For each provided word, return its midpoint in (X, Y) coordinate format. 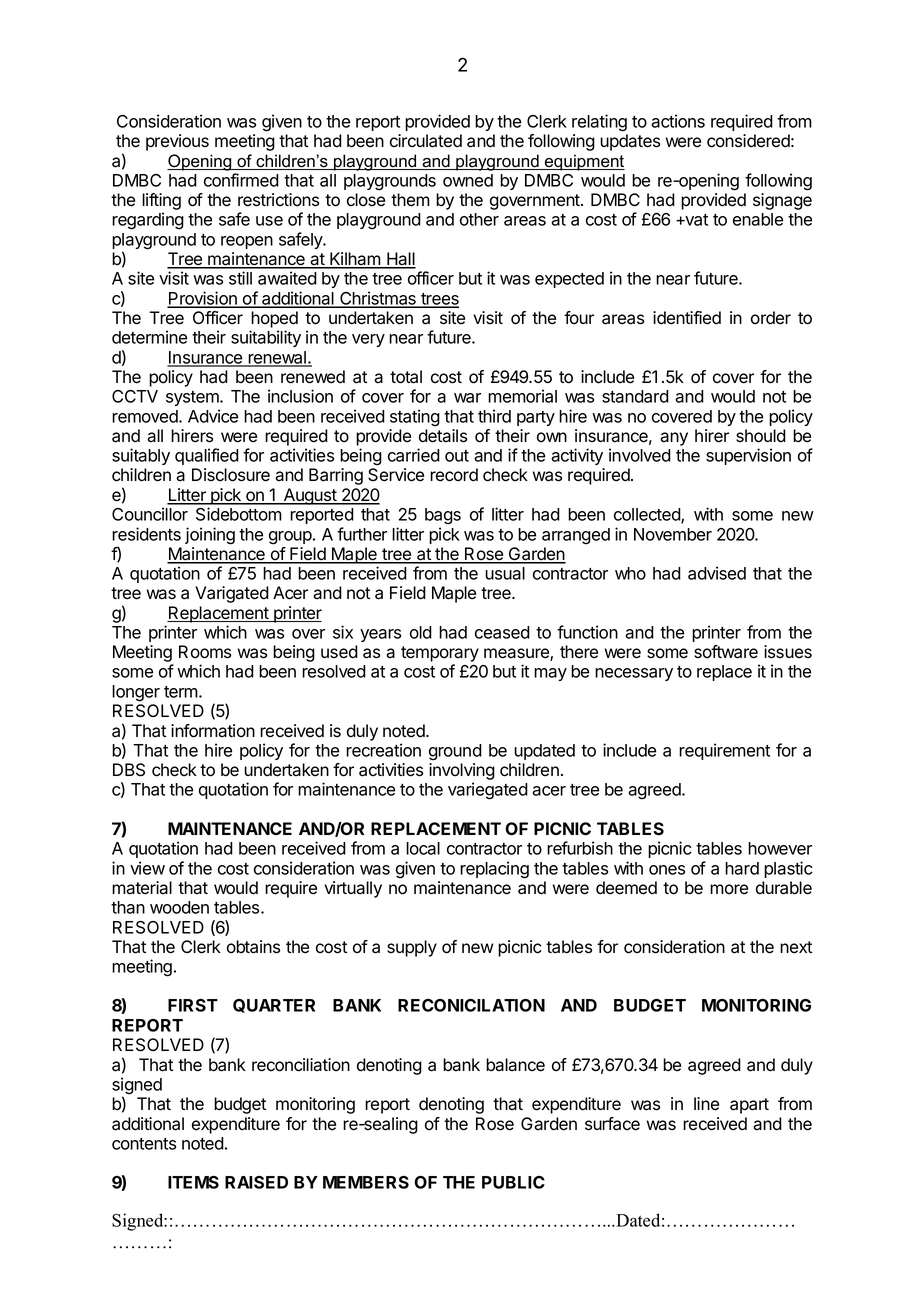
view (147, 868)
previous (177, 142)
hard (742, 868)
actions (678, 121)
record (454, 475)
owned (468, 180)
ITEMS (193, 1182)
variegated (488, 791)
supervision (748, 456)
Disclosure (231, 475)
